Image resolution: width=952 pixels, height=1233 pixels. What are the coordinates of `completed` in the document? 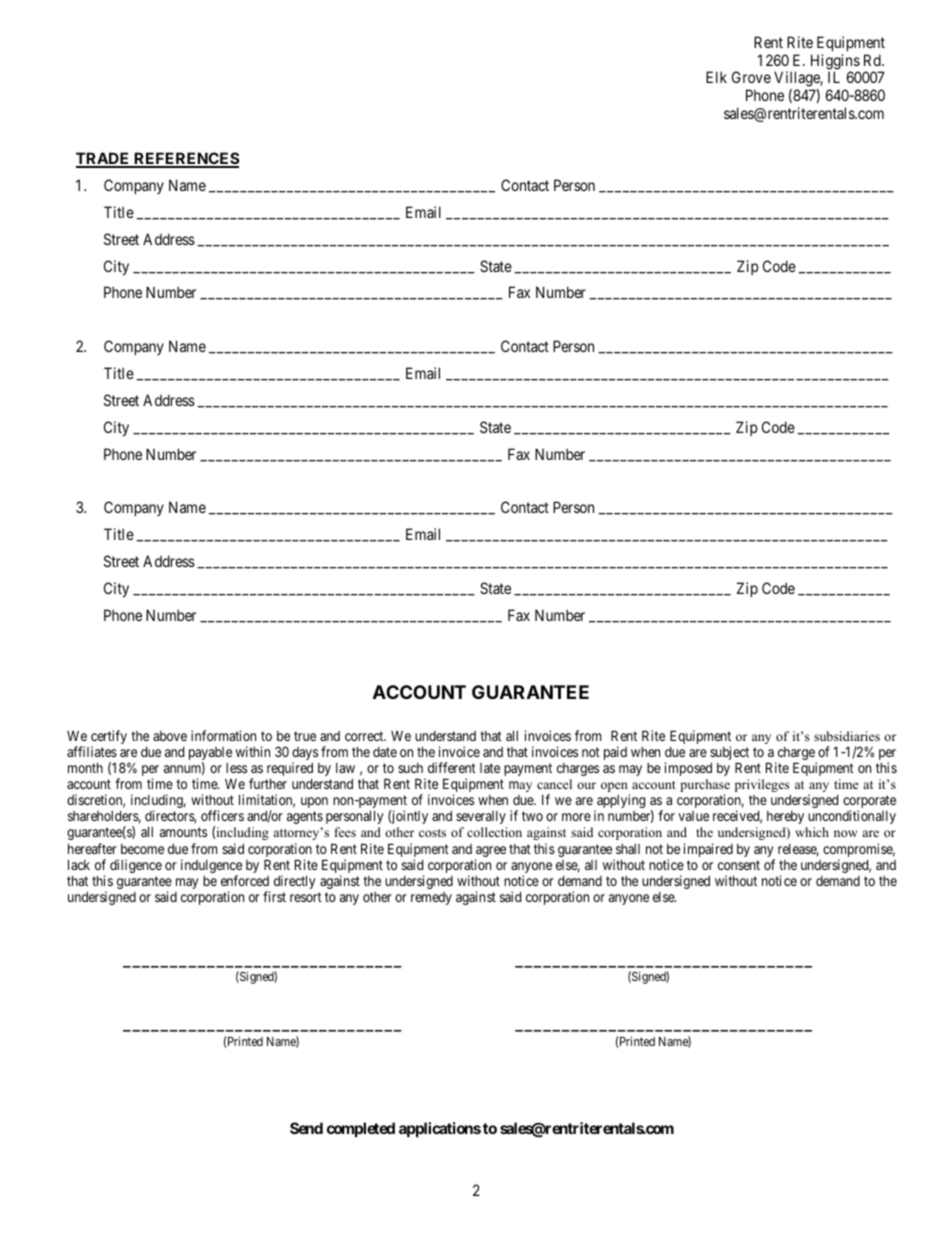 It's located at (361, 1129).
